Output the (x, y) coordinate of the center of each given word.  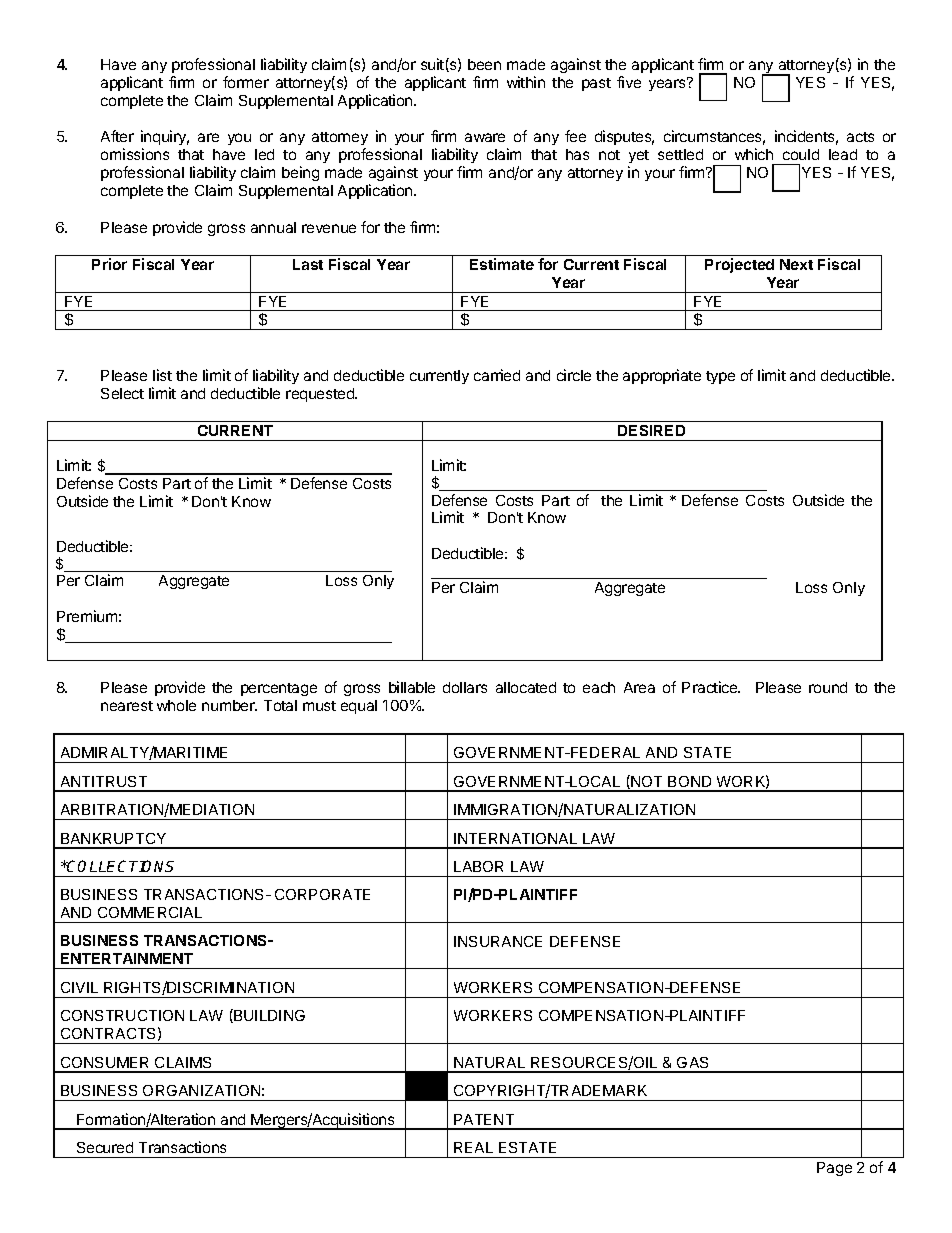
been (484, 64)
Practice (711, 687)
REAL (473, 1147)
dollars (465, 687)
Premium (87, 616)
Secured (105, 1147)
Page (834, 1169)
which (754, 154)
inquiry (165, 139)
